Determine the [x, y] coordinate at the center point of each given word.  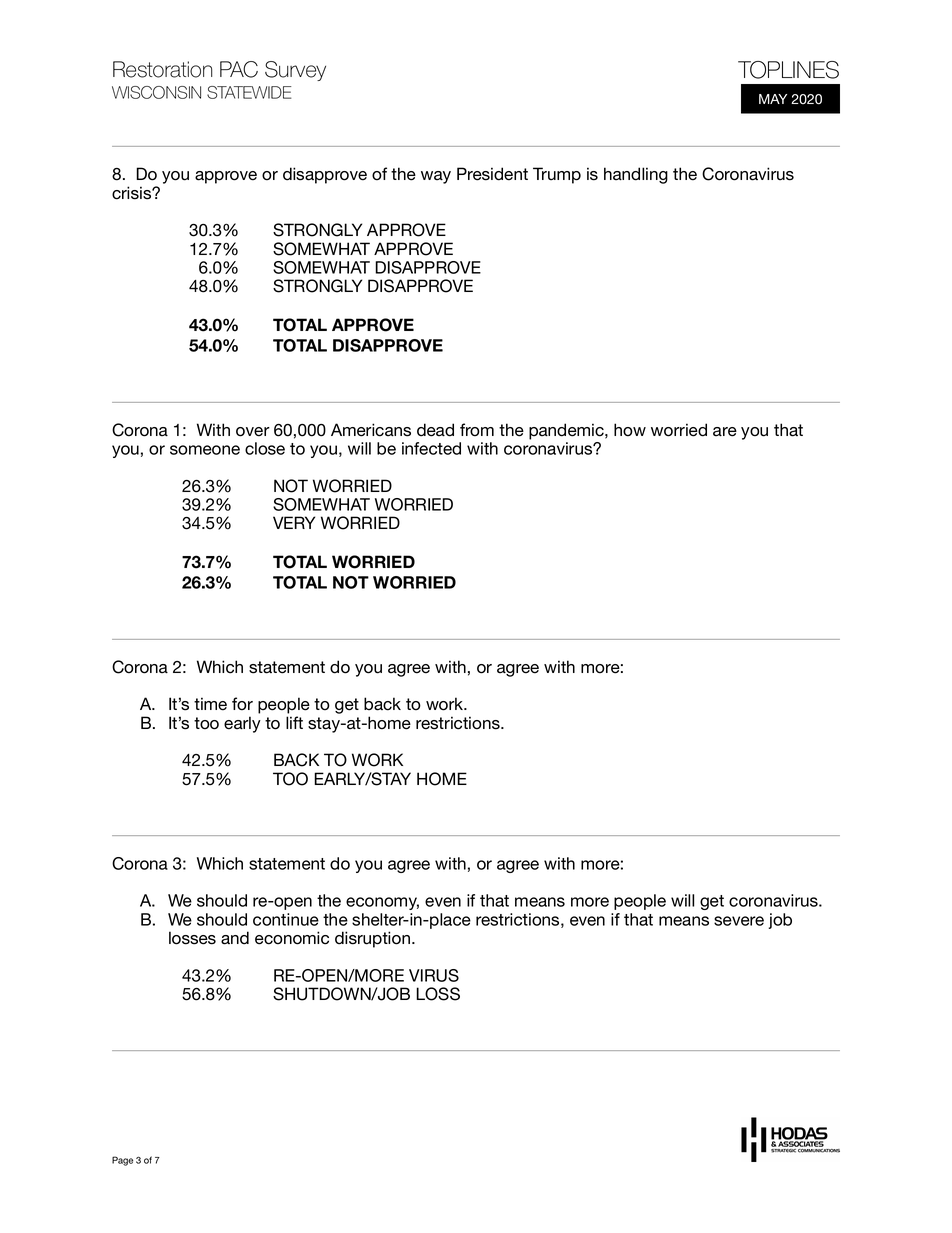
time [210, 704]
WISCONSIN [156, 92]
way [436, 177]
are [725, 432]
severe [739, 921]
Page [122, 1161]
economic [292, 938]
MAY [773, 99]
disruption [372, 939]
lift [294, 722]
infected [431, 448]
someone [205, 450]
